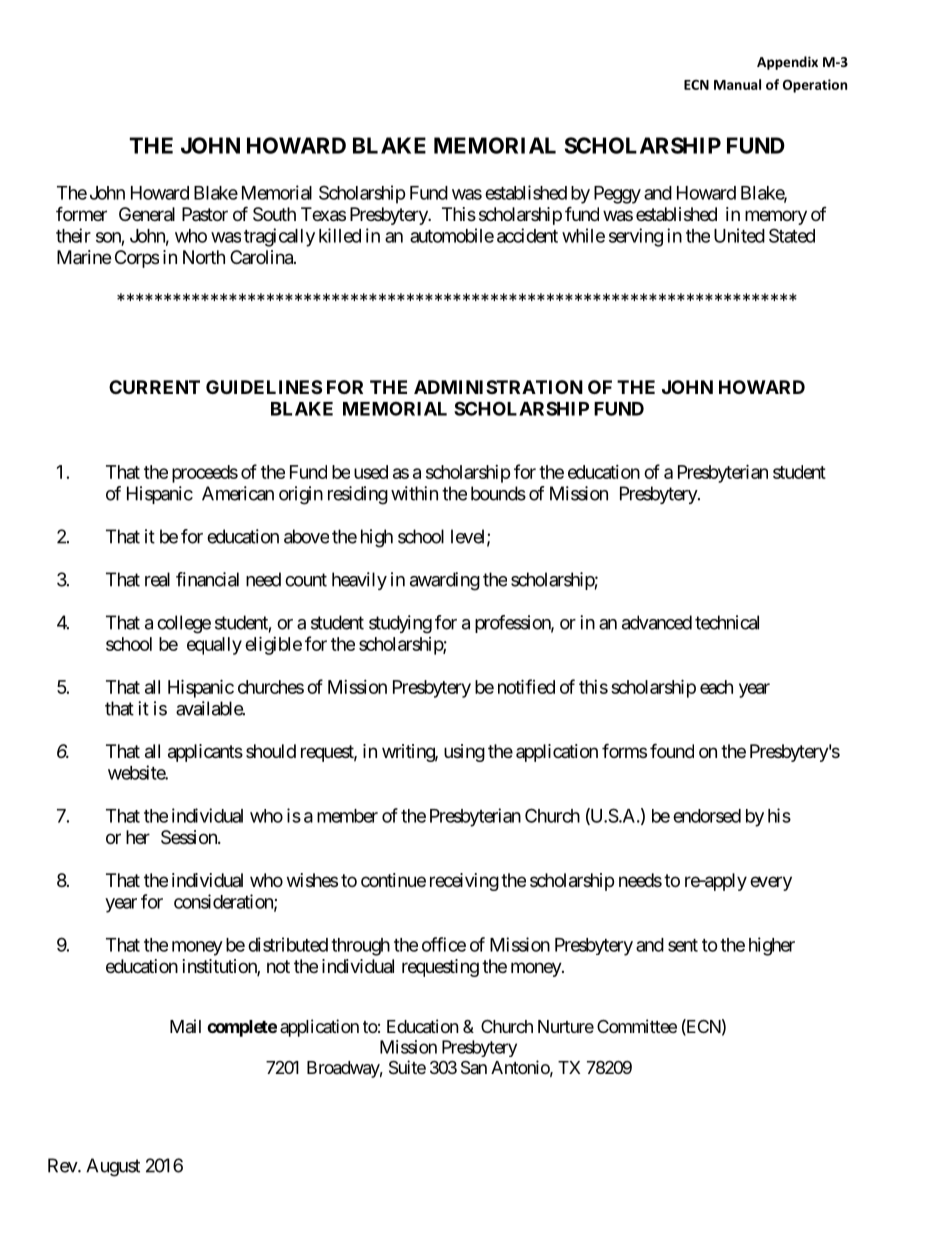 This screenshot has height=1233, width=952. What do you see at coordinates (737, 84) in the screenshot?
I see `Manual` at bounding box center [737, 84].
